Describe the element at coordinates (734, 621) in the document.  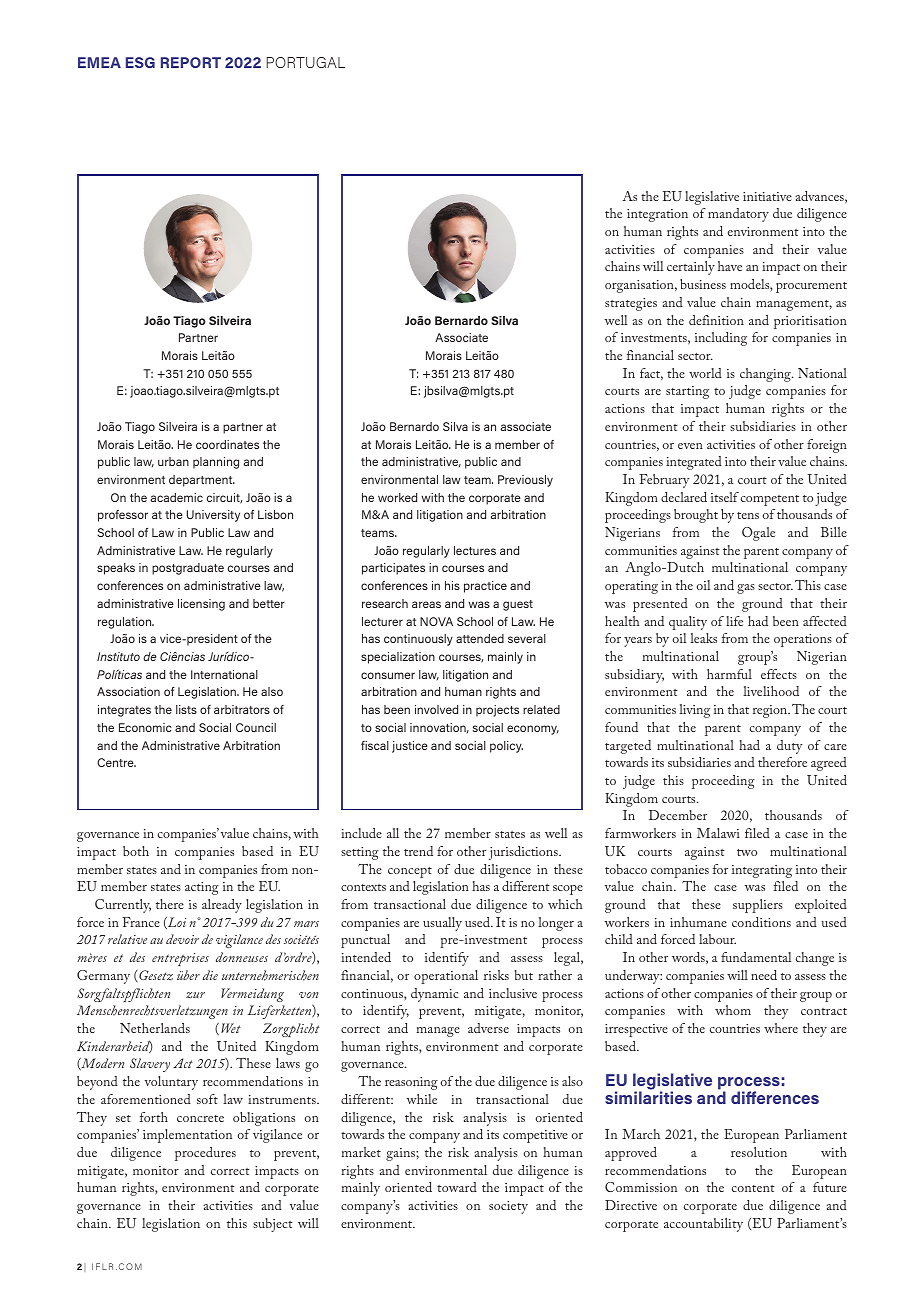
I see `life` at that location.
